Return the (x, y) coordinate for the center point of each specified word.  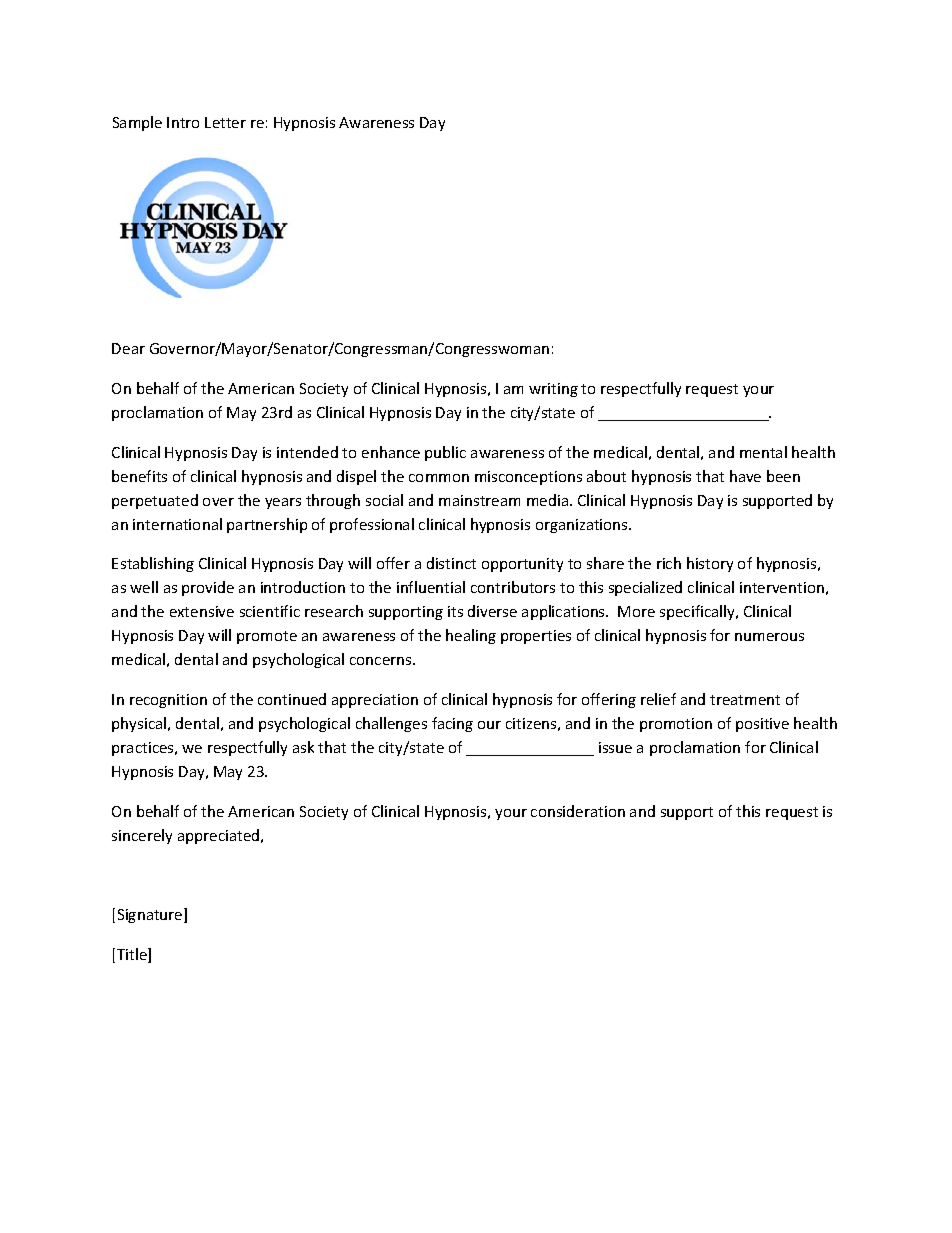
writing (553, 390)
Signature (151, 915)
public (445, 453)
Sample (137, 123)
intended (307, 452)
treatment (745, 700)
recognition (168, 701)
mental (763, 452)
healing (471, 636)
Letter (225, 122)
